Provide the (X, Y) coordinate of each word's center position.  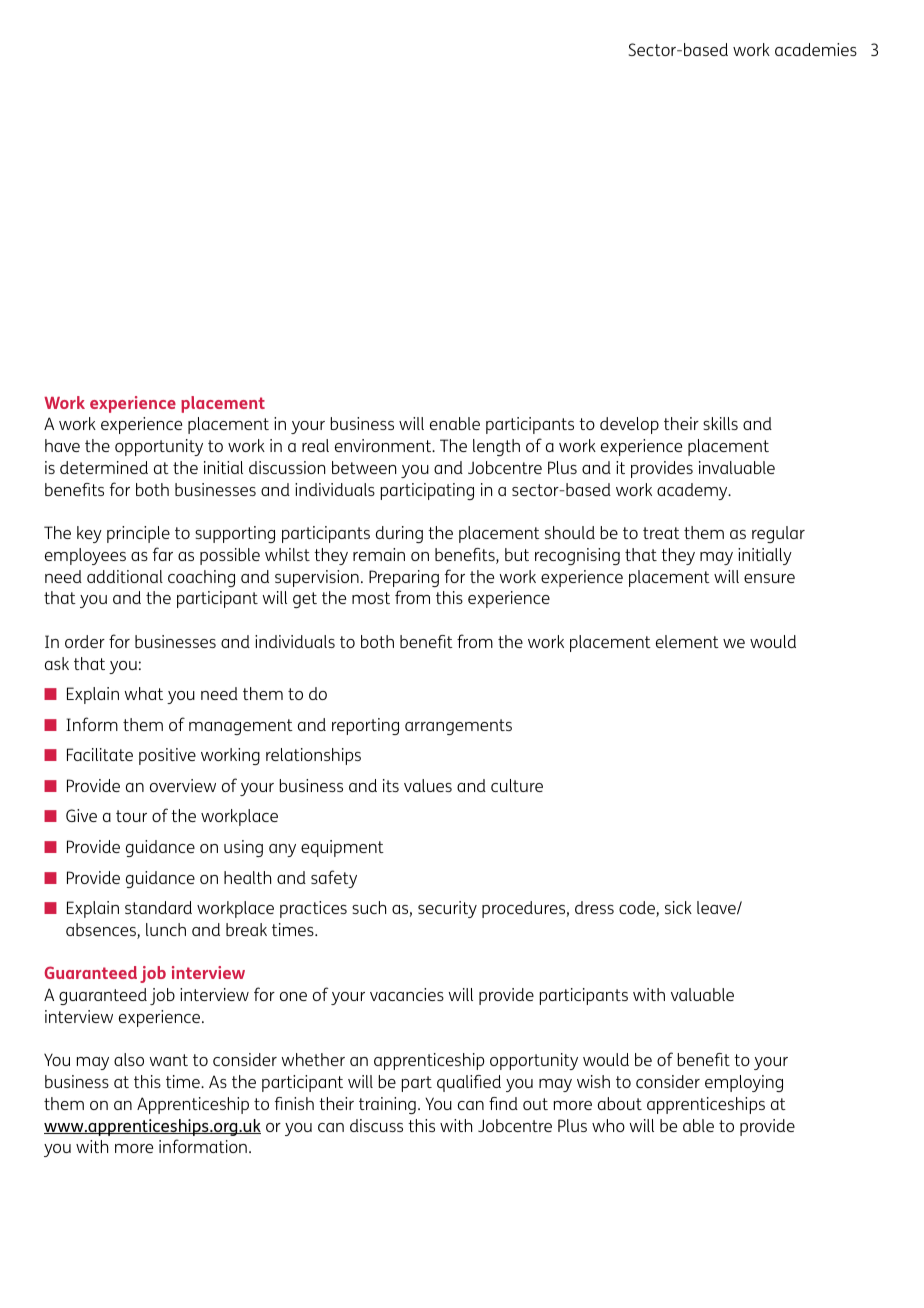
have (62, 445)
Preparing (404, 578)
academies (816, 49)
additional (125, 576)
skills (720, 423)
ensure (769, 578)
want (168, 1060)
